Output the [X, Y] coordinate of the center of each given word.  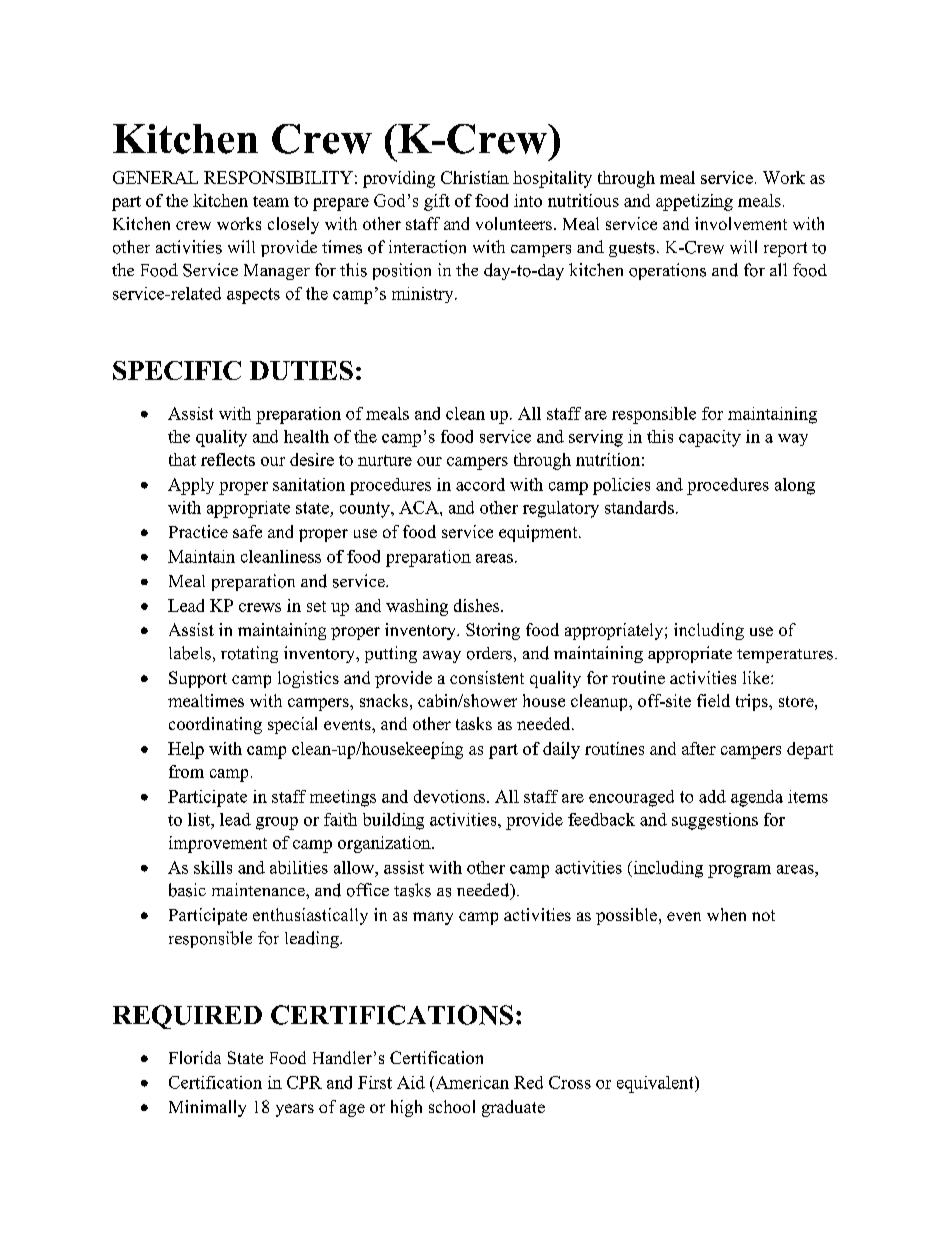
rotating [249, 654]
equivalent [656, 1084]
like [757, 677]
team [271, 201]
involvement [741, 223]
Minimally [207, 1108]
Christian [475, 177]
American [471, 1082]
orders [489, 653]
